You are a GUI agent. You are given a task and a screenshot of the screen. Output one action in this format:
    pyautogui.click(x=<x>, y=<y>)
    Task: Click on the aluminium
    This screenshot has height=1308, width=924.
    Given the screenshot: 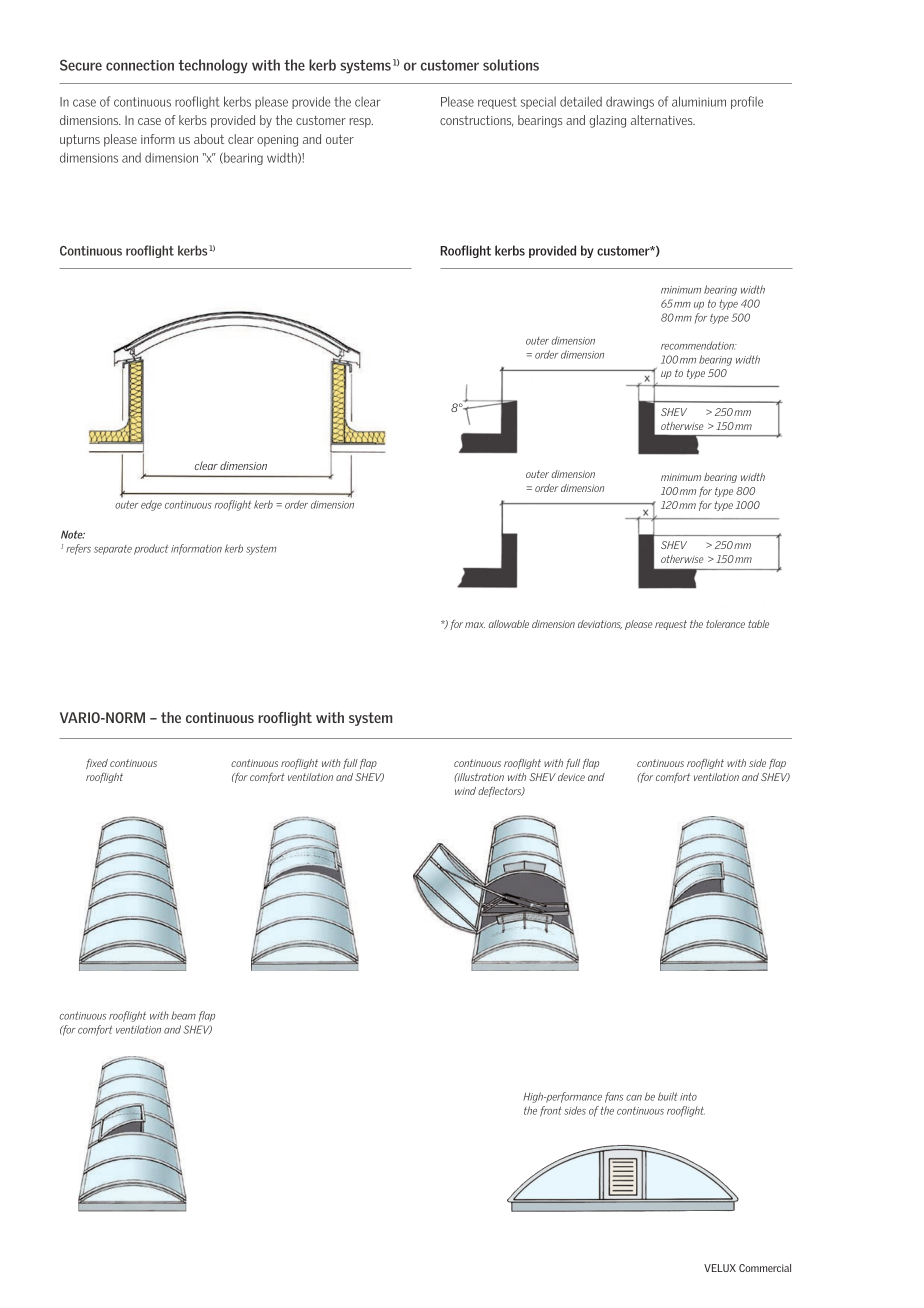 What is the action you would take?
    pyautogui.click(x=699, y=101)
